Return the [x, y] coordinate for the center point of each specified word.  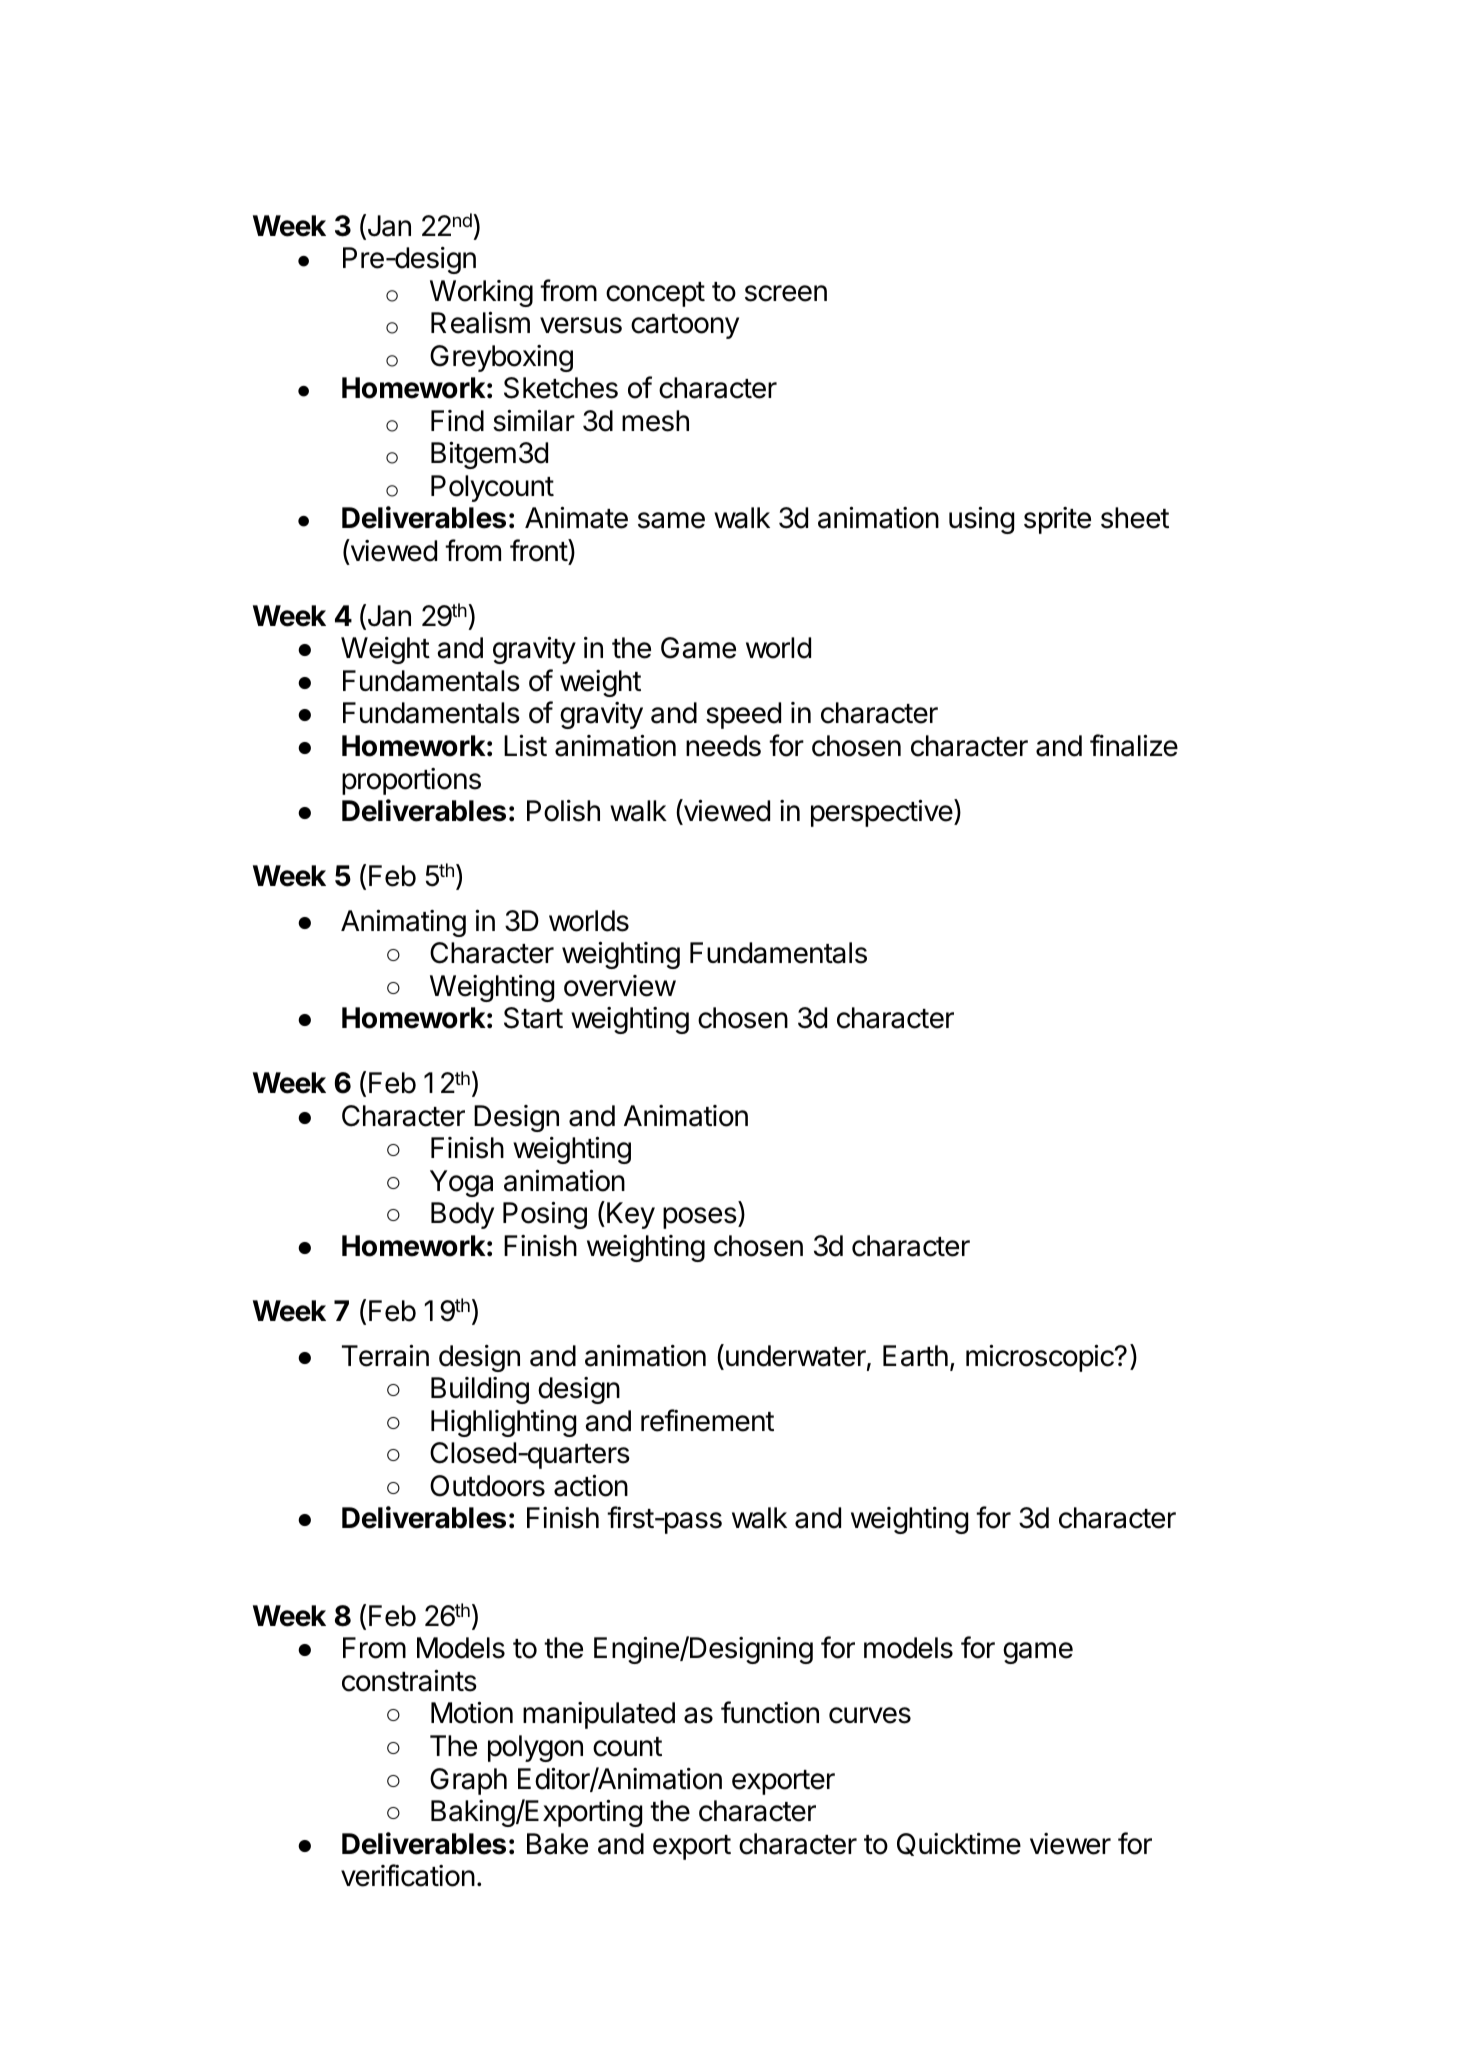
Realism [480, 322]
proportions [411, 781]
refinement [707, 1420]
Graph [468, 1781]
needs [723, 746]
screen [786, 293]
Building [480, 1390]
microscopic [1041, 1358]
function [770, 1712]
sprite [1057, 520]
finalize [1134, 745]
